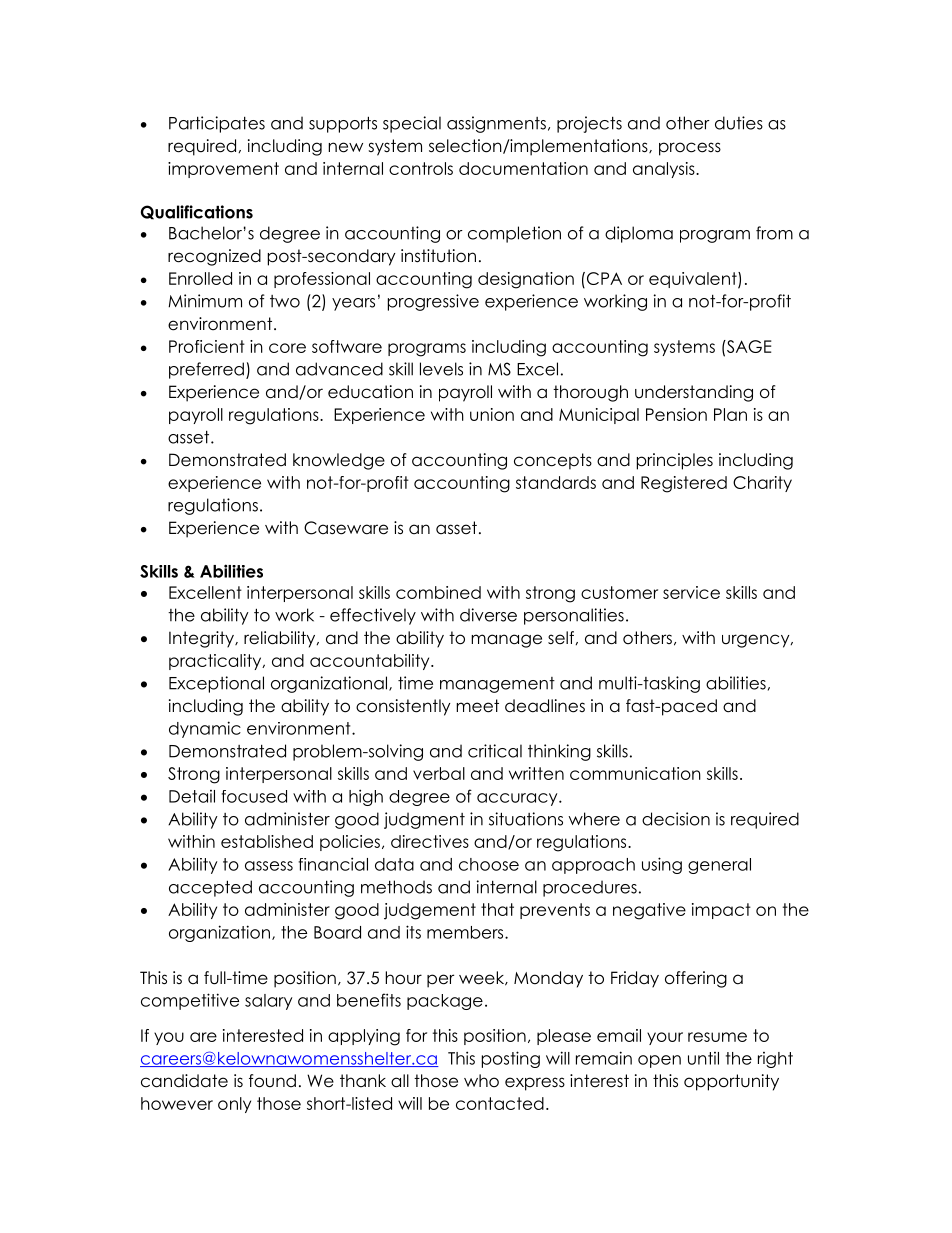  What do you see at coordinates (694, 393) in the screenshot?
I see `understanding` at bounding box center [694, 393].
